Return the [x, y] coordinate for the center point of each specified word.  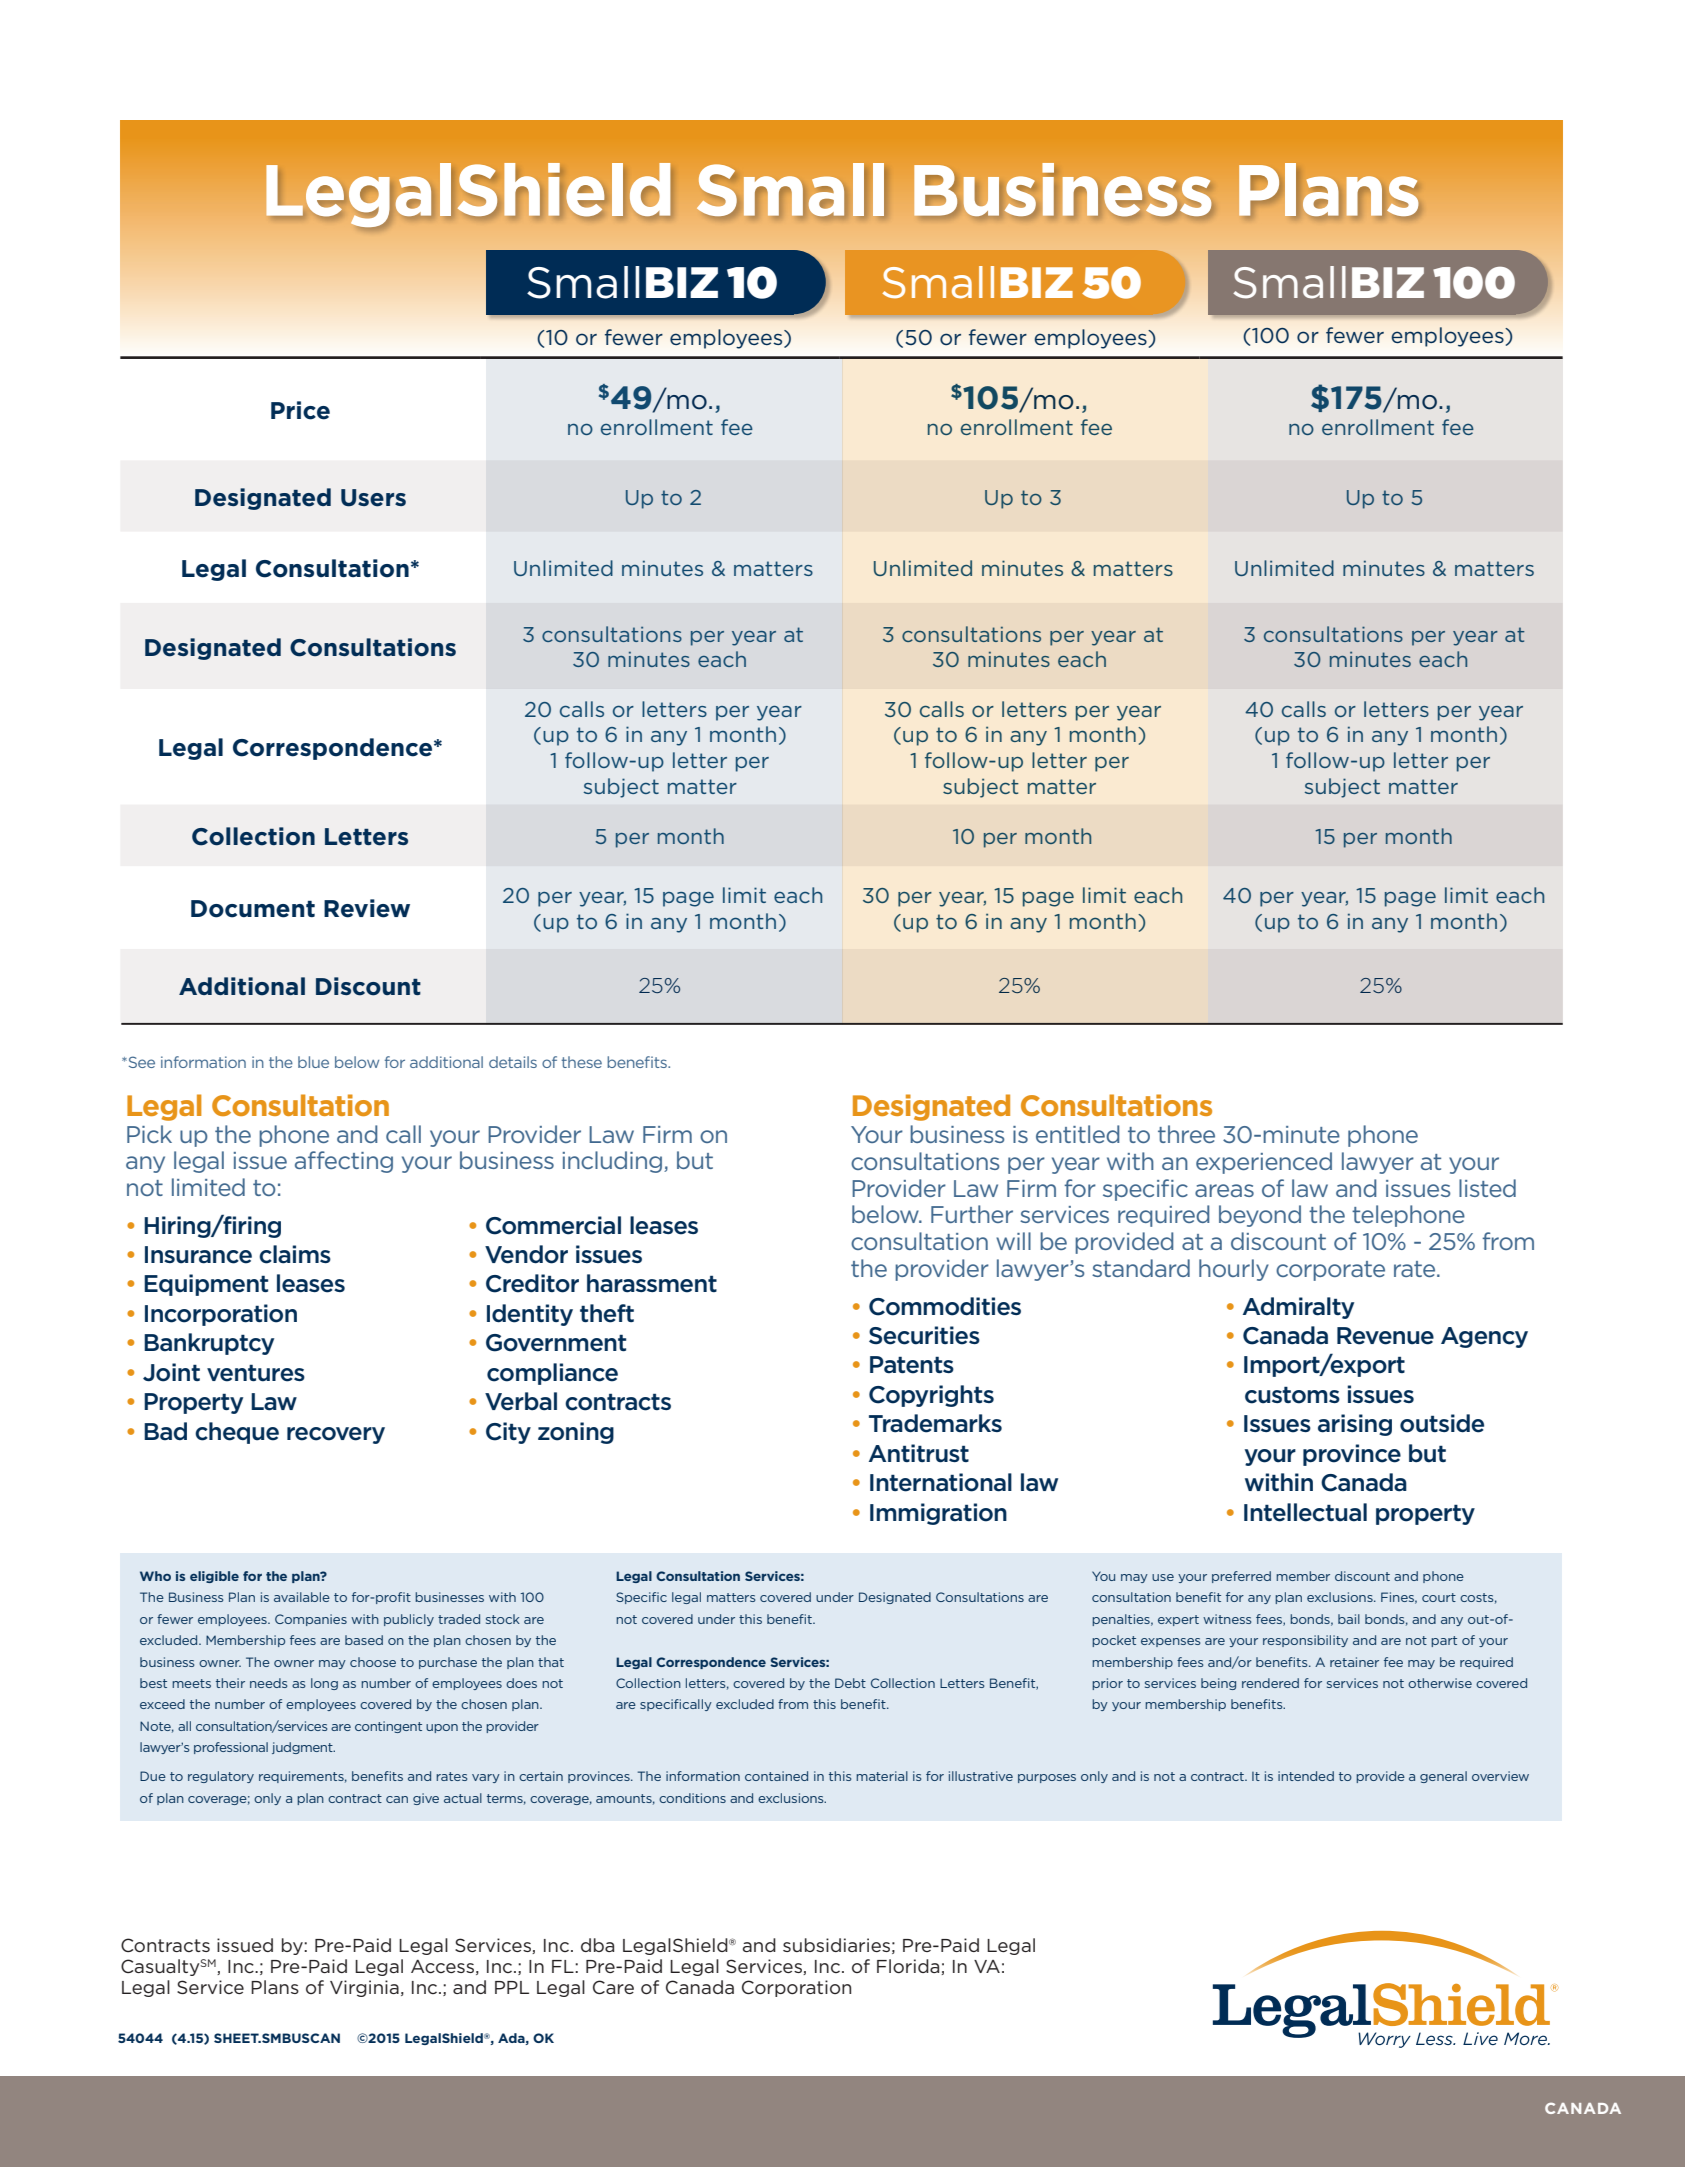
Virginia [364, 1988]
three [1186, 1134]
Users [373, 498]
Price [300, 410]
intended [1306, 1776]
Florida [908, 1966]
